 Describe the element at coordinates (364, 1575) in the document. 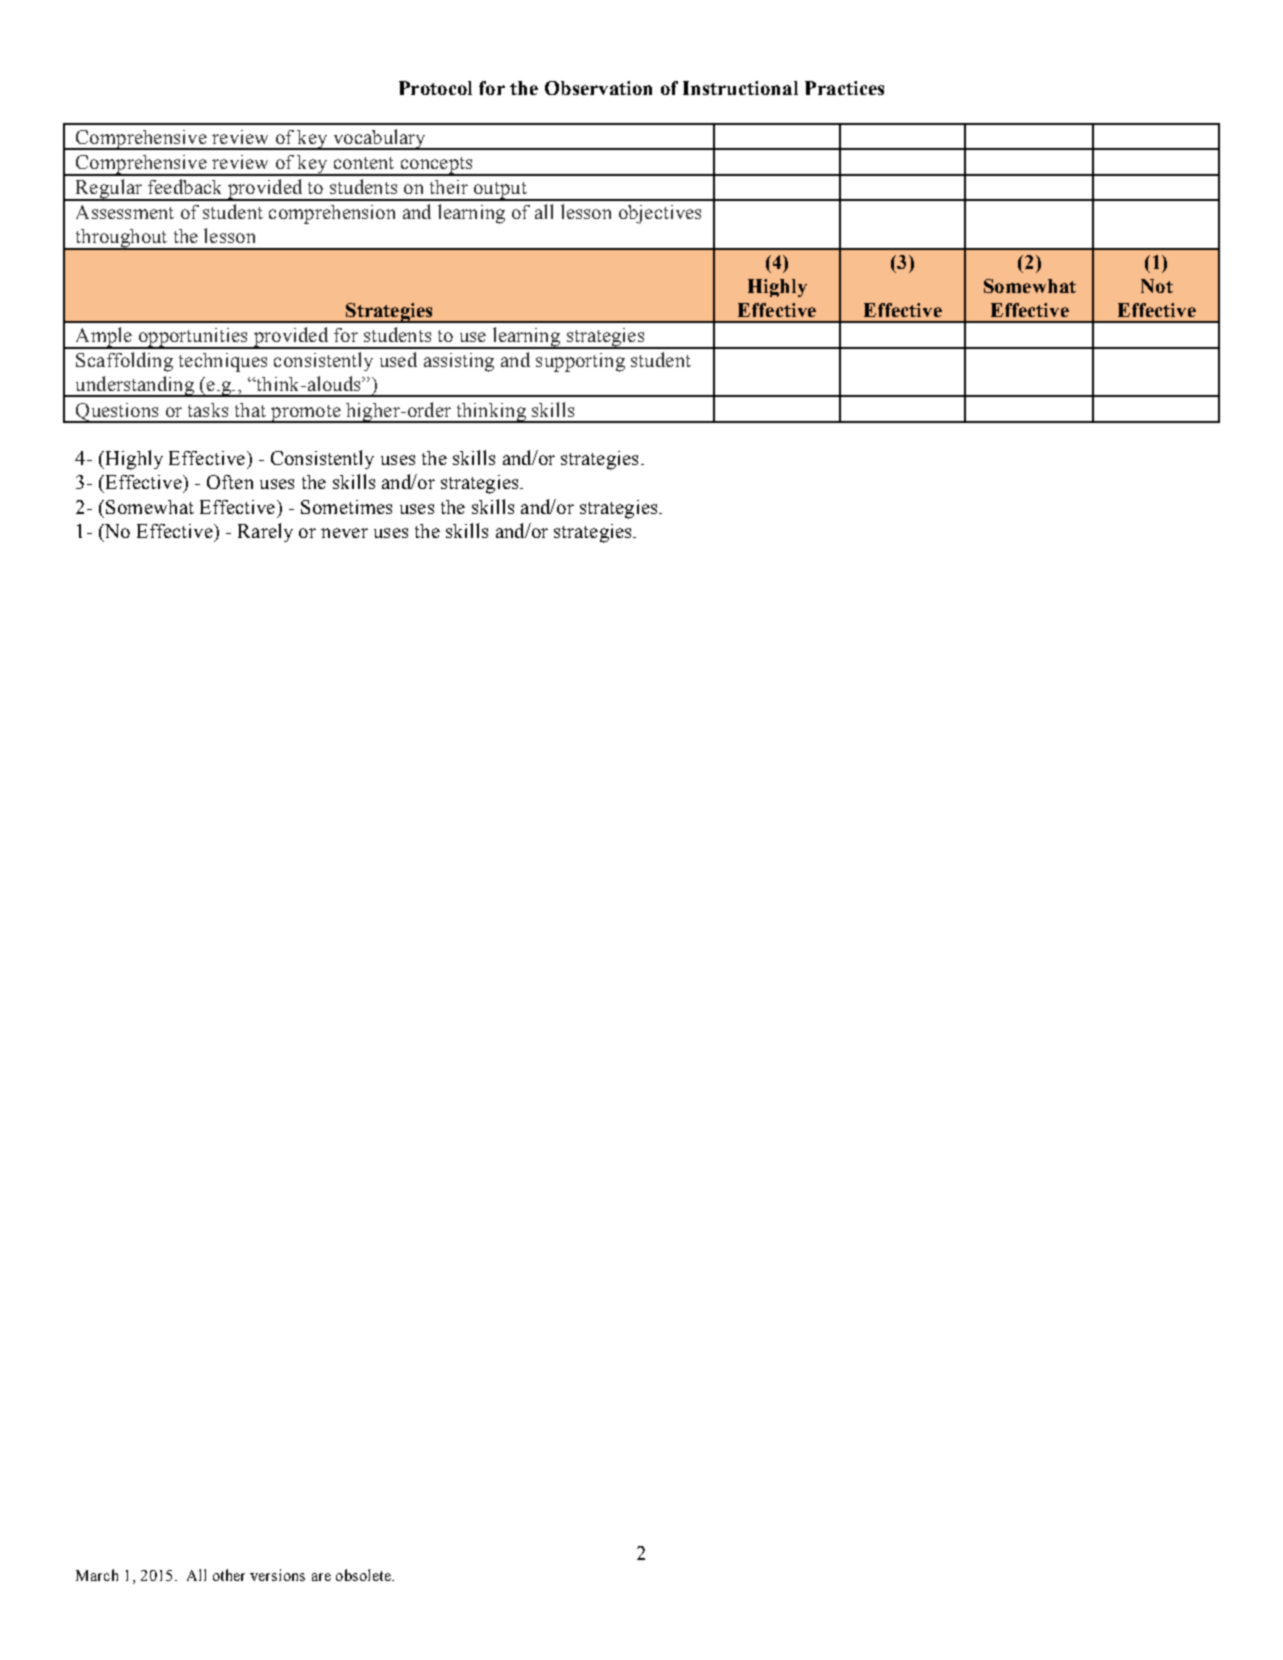

I see `obsolete` at that location.
